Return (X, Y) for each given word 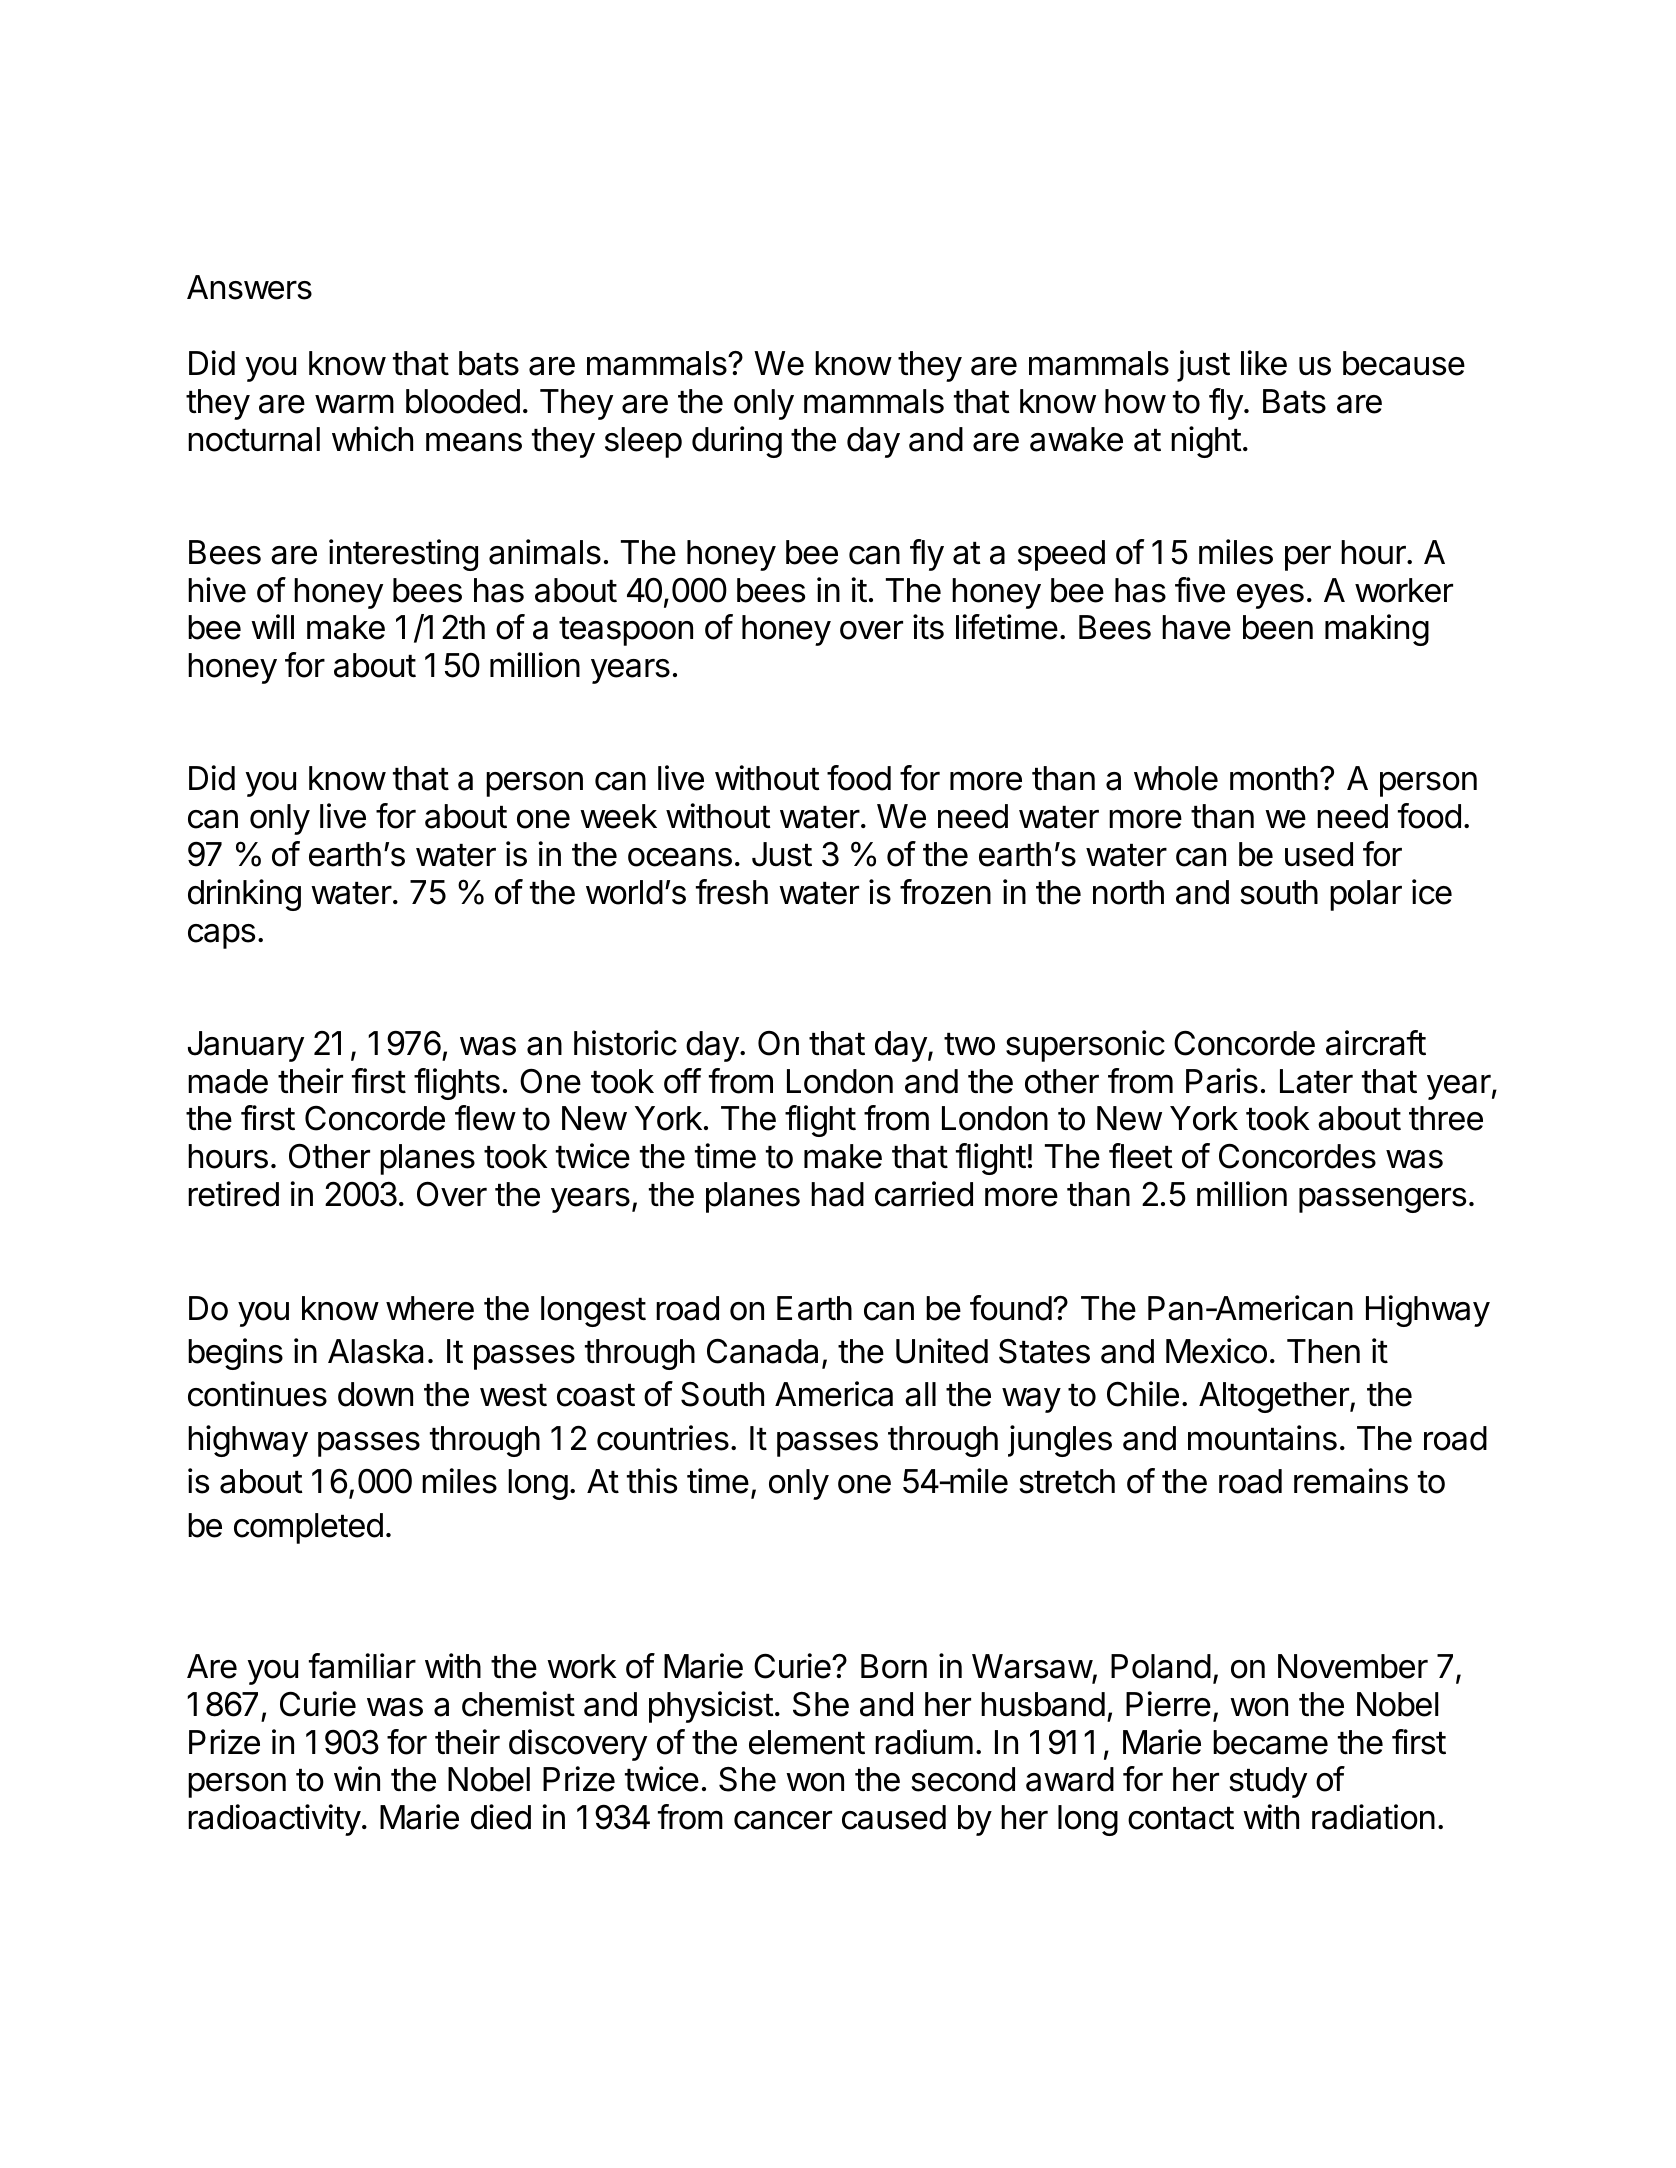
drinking (244, 895)
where (430, 1308)
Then (1323, 1351)
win (357, 1778)
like (1264, 363)
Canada (762, 1351)
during (737, 442)
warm (354, 404)
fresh (732, 892)
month (1274, 778)
